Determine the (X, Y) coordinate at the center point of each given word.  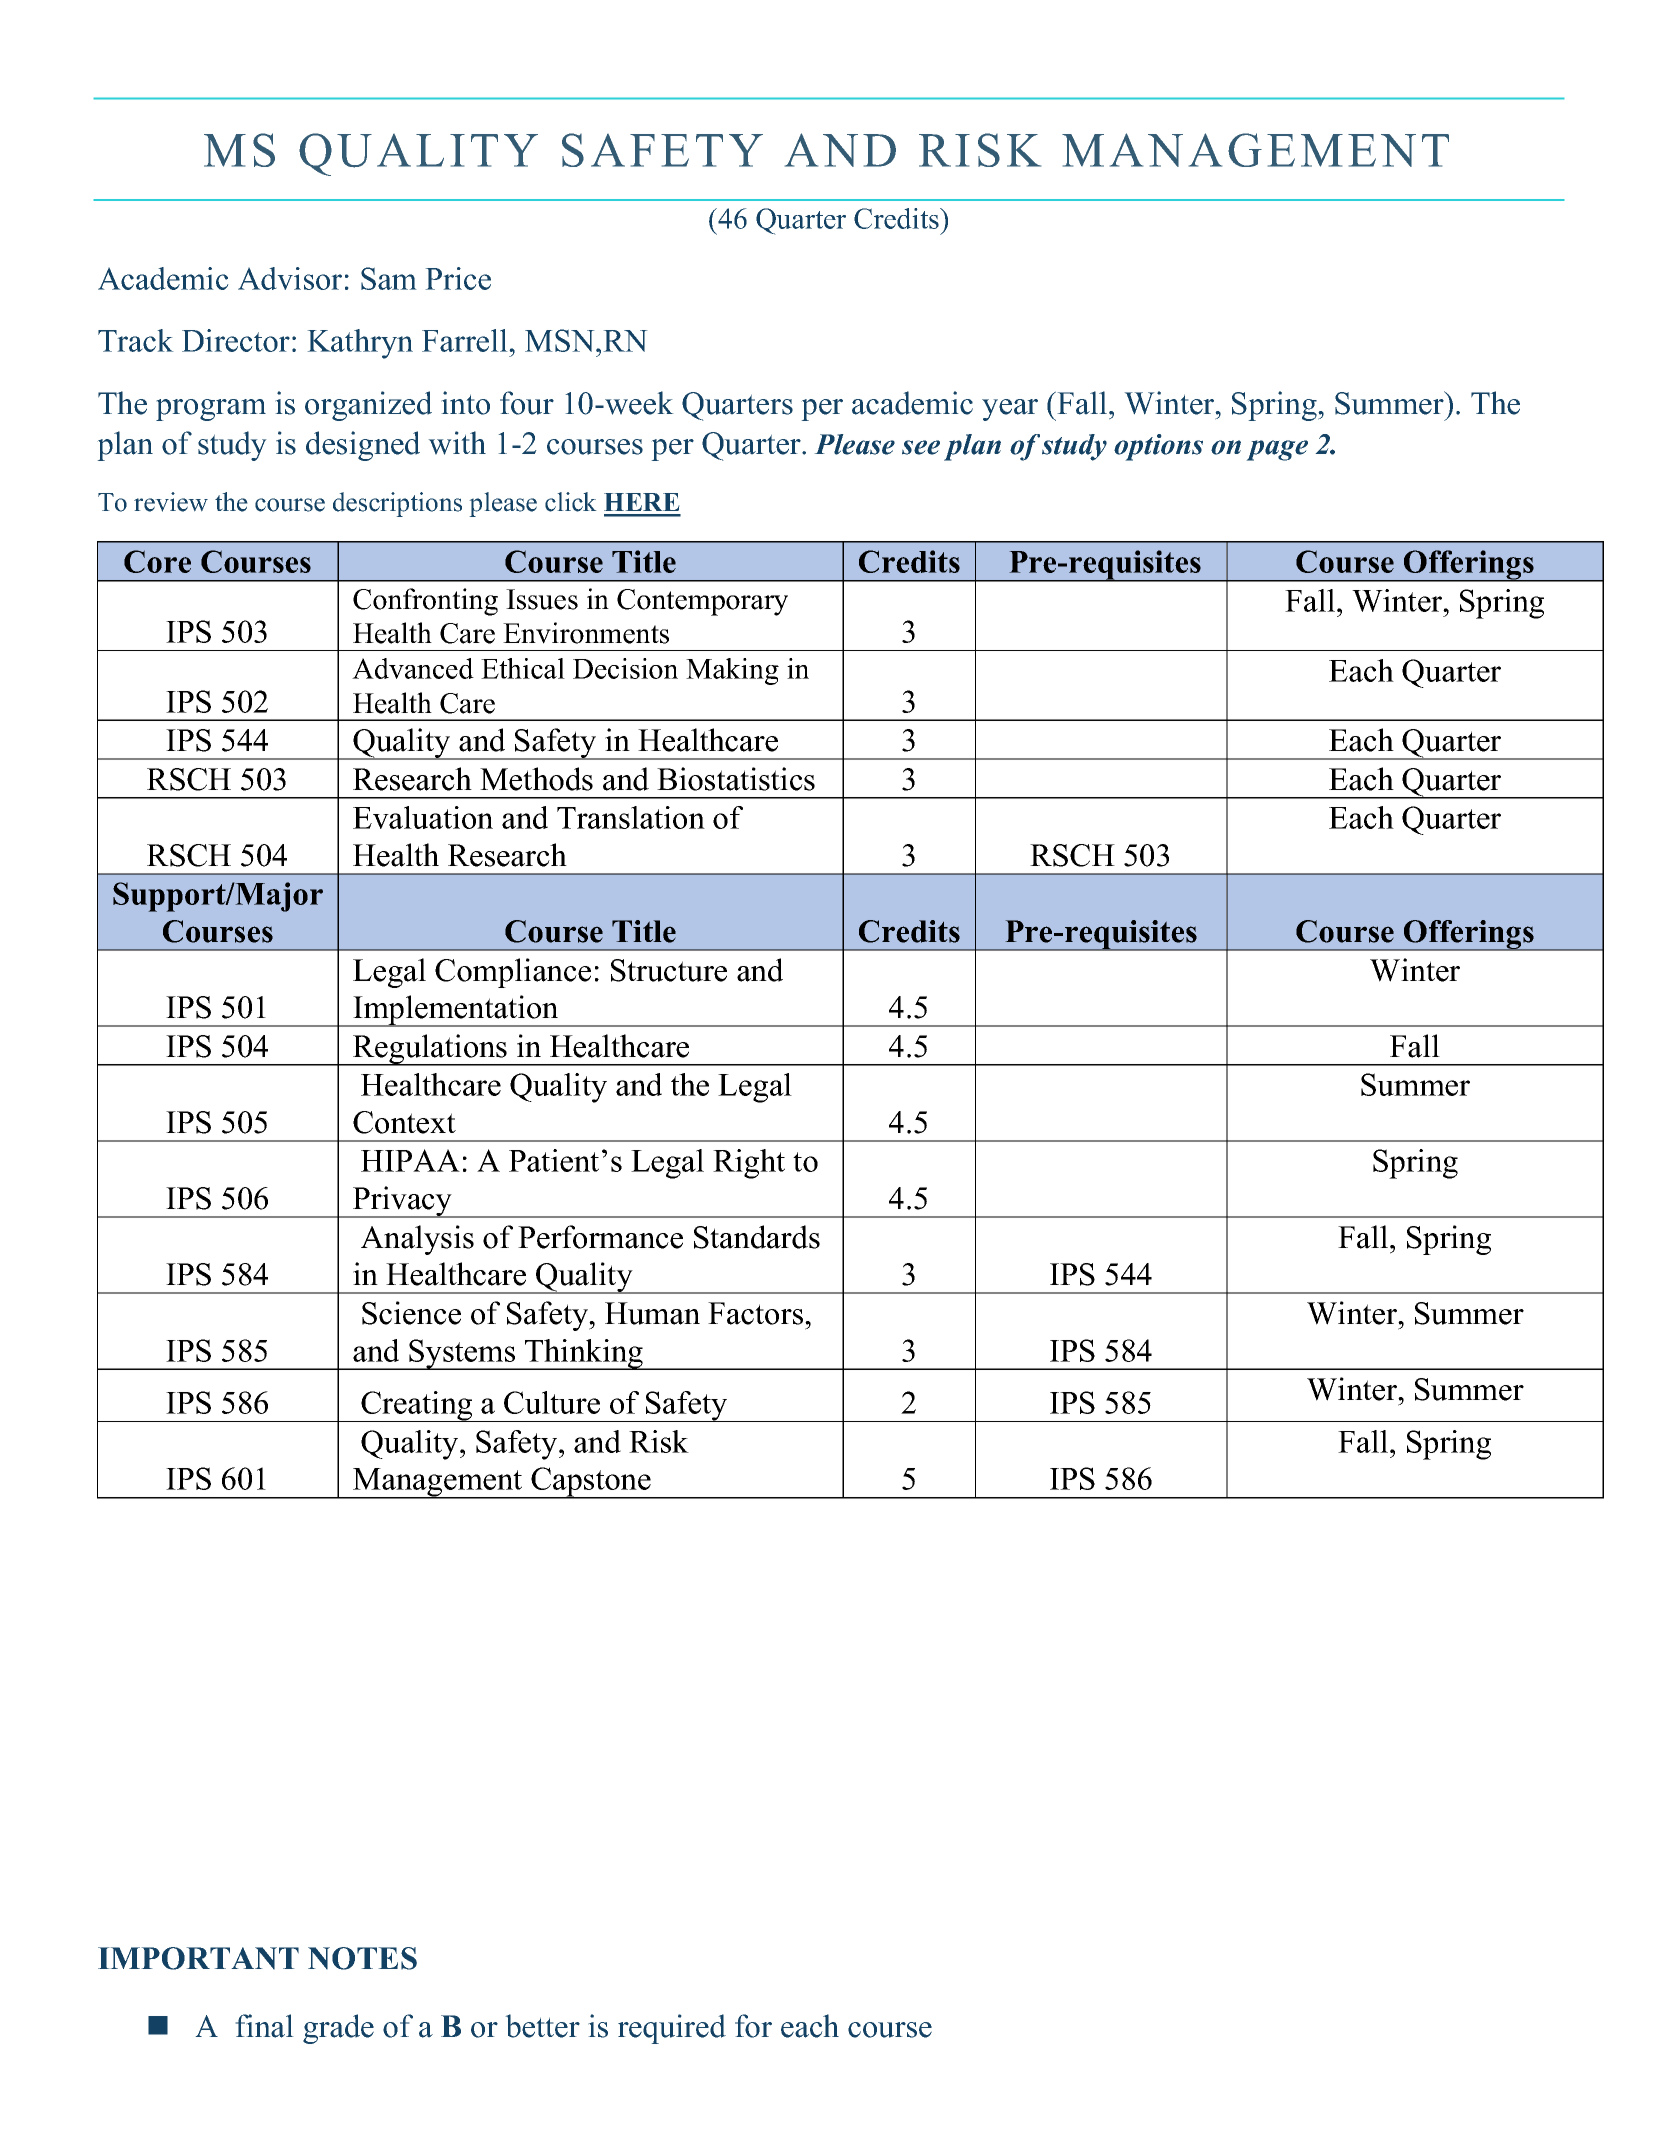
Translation (631, 817)
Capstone (591, 1483)
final (264, 2026)
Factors (757, 1313)
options (1158, 447)
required (672, 2029)
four (527, 403)
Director (236, 340)
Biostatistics (736, 779)
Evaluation (423, 817)
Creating (417, 1406)
